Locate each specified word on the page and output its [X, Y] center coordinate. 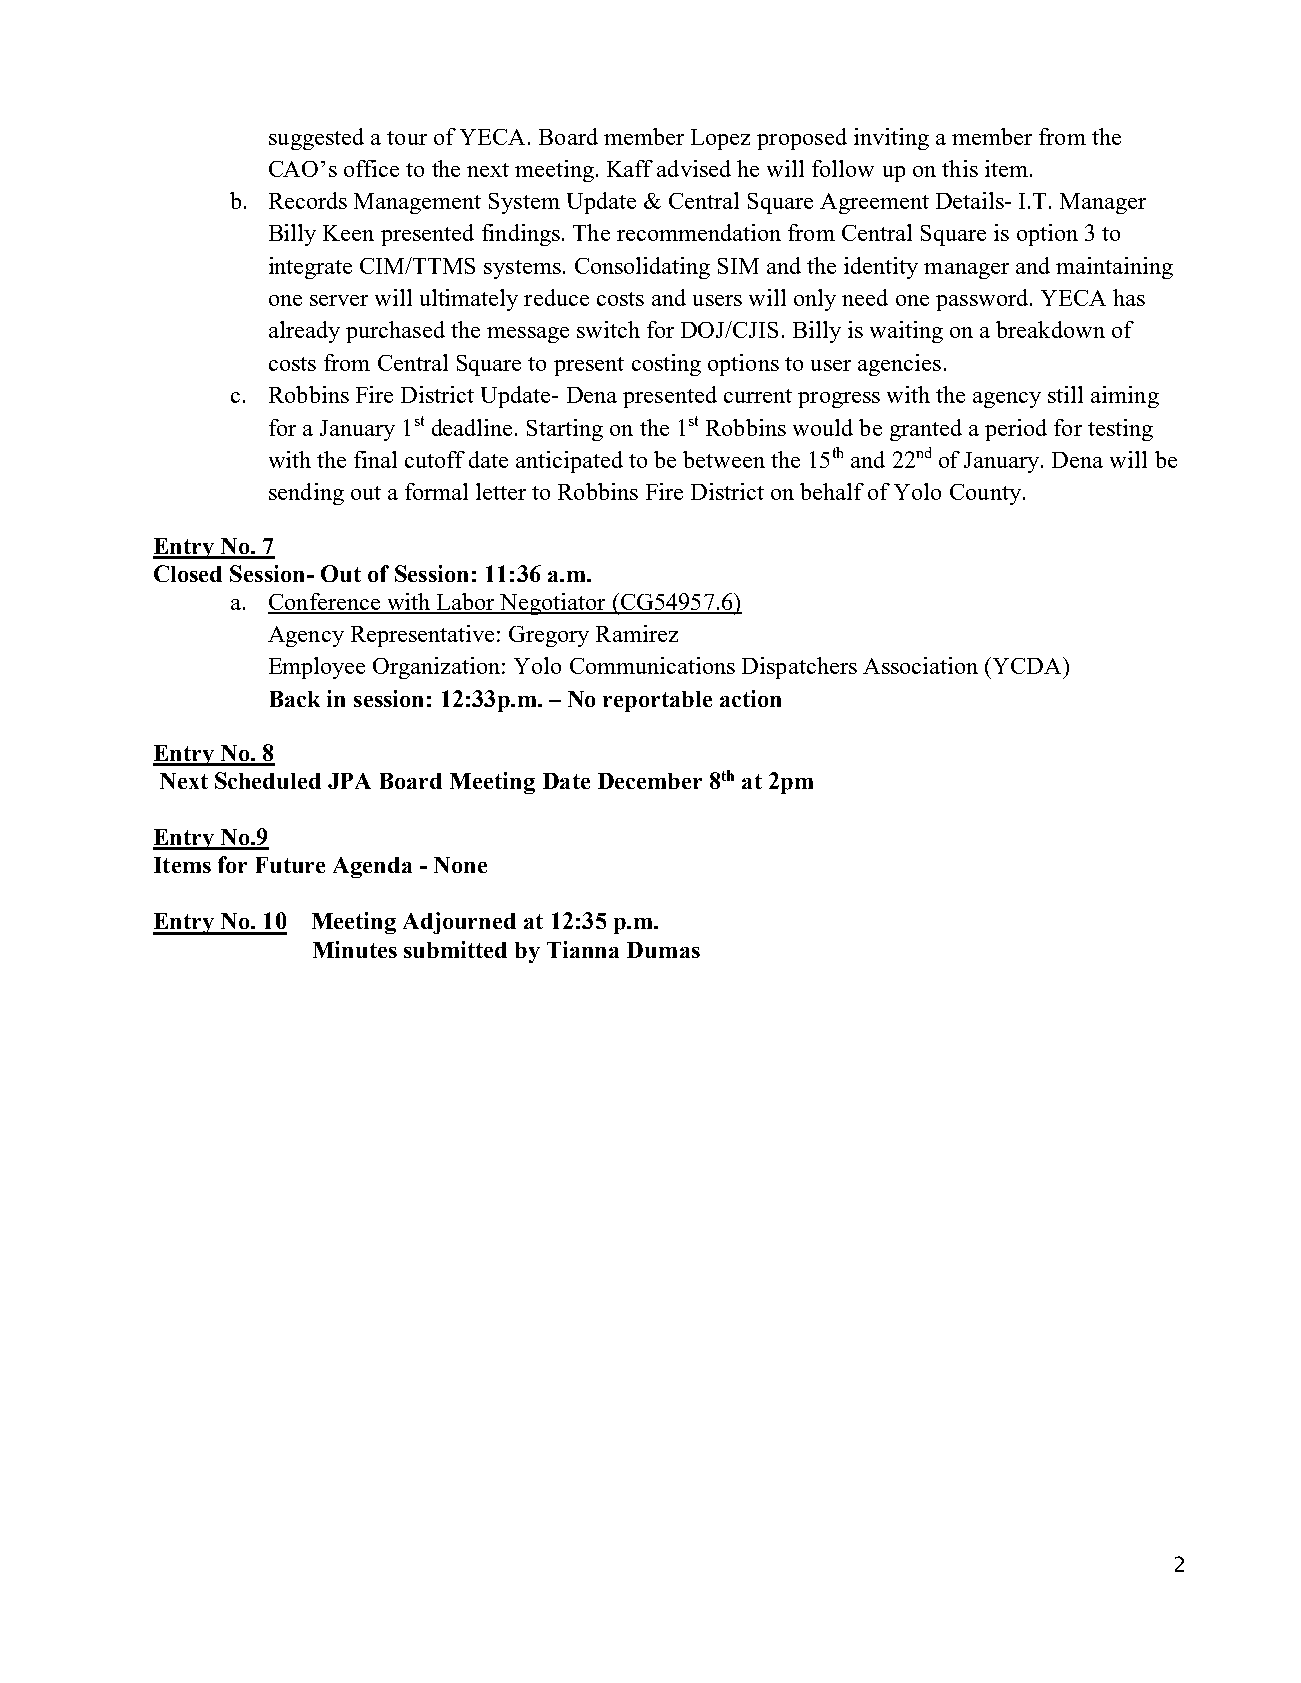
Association [920, 665]
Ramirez [637, 633]
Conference [325, 603]
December [650, 781]
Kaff [630, 168]
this [960, 168]
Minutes [355, 949]
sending [306, 494]
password [983, 300]
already [304, 332]
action [750, 698]
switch [608, 329]
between [724, 459]
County [985, 494]
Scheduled [268, 780]
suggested [316, 139]
